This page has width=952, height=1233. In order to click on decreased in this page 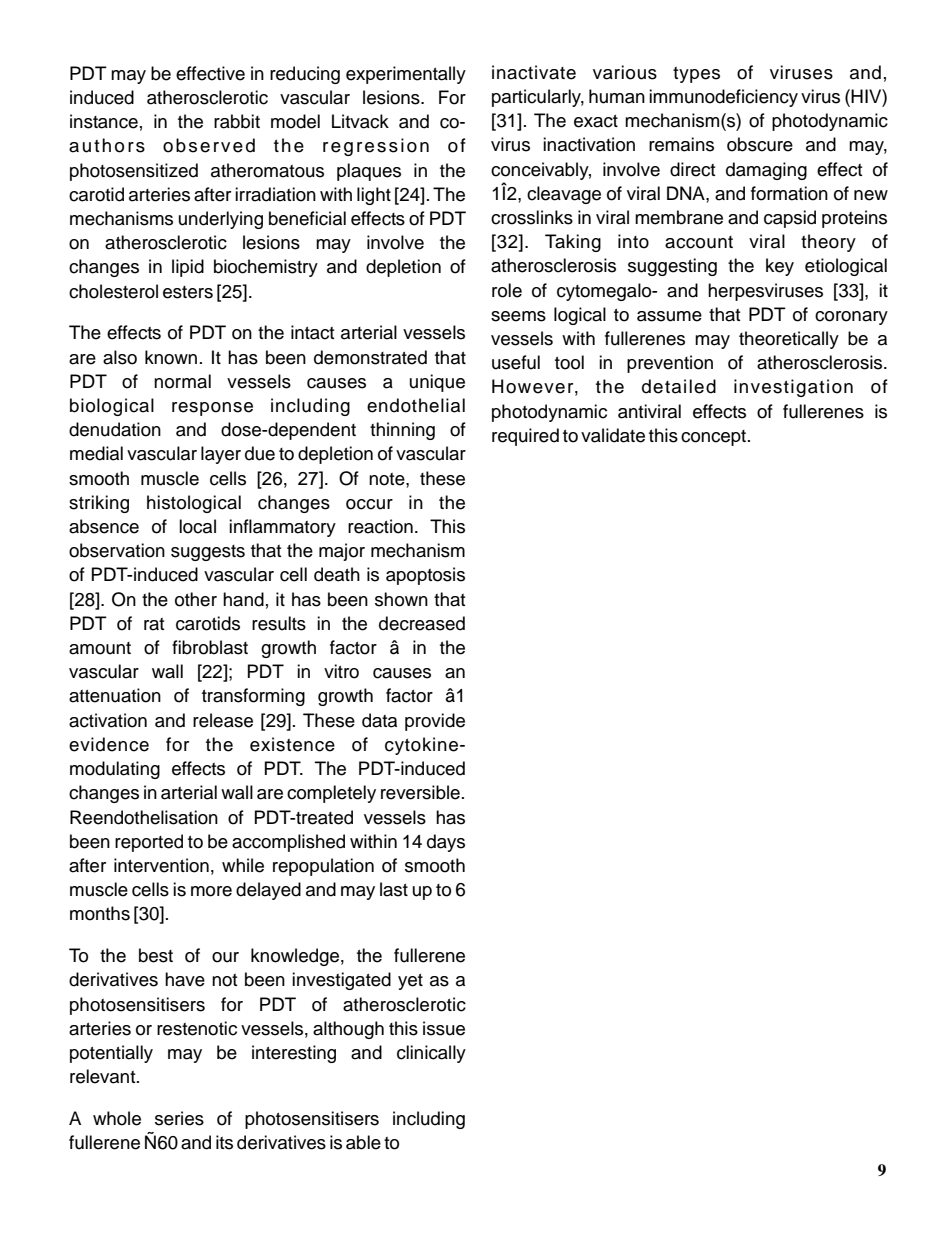, I will do `click(422, 623)`.
